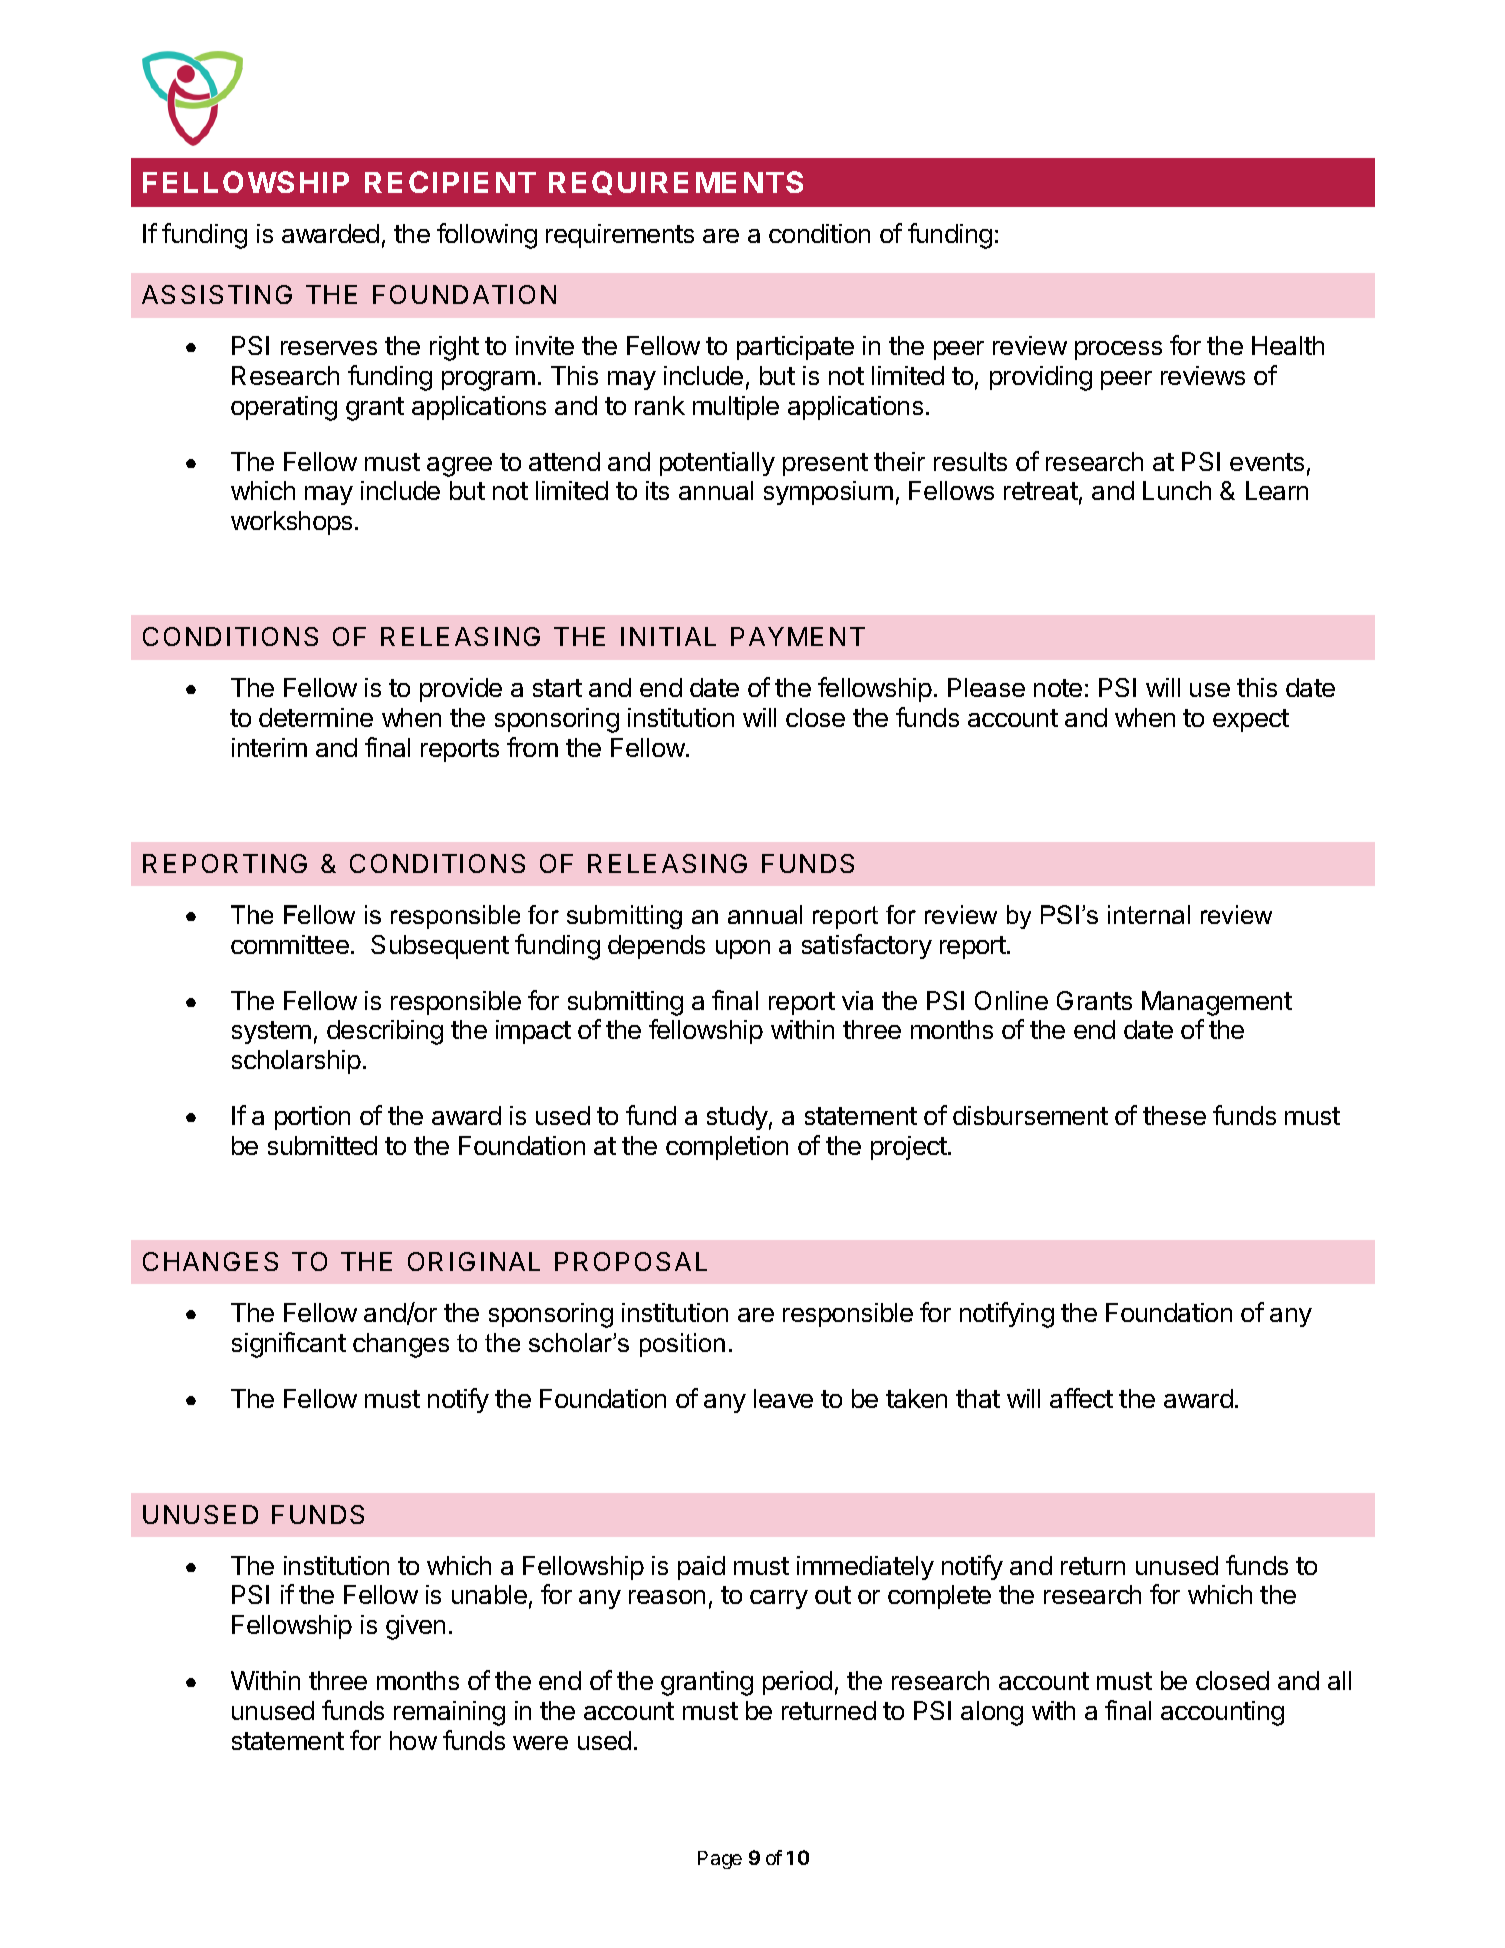 This document has height=1948, width=1505. I want to click on process, so click(1118, 350).
